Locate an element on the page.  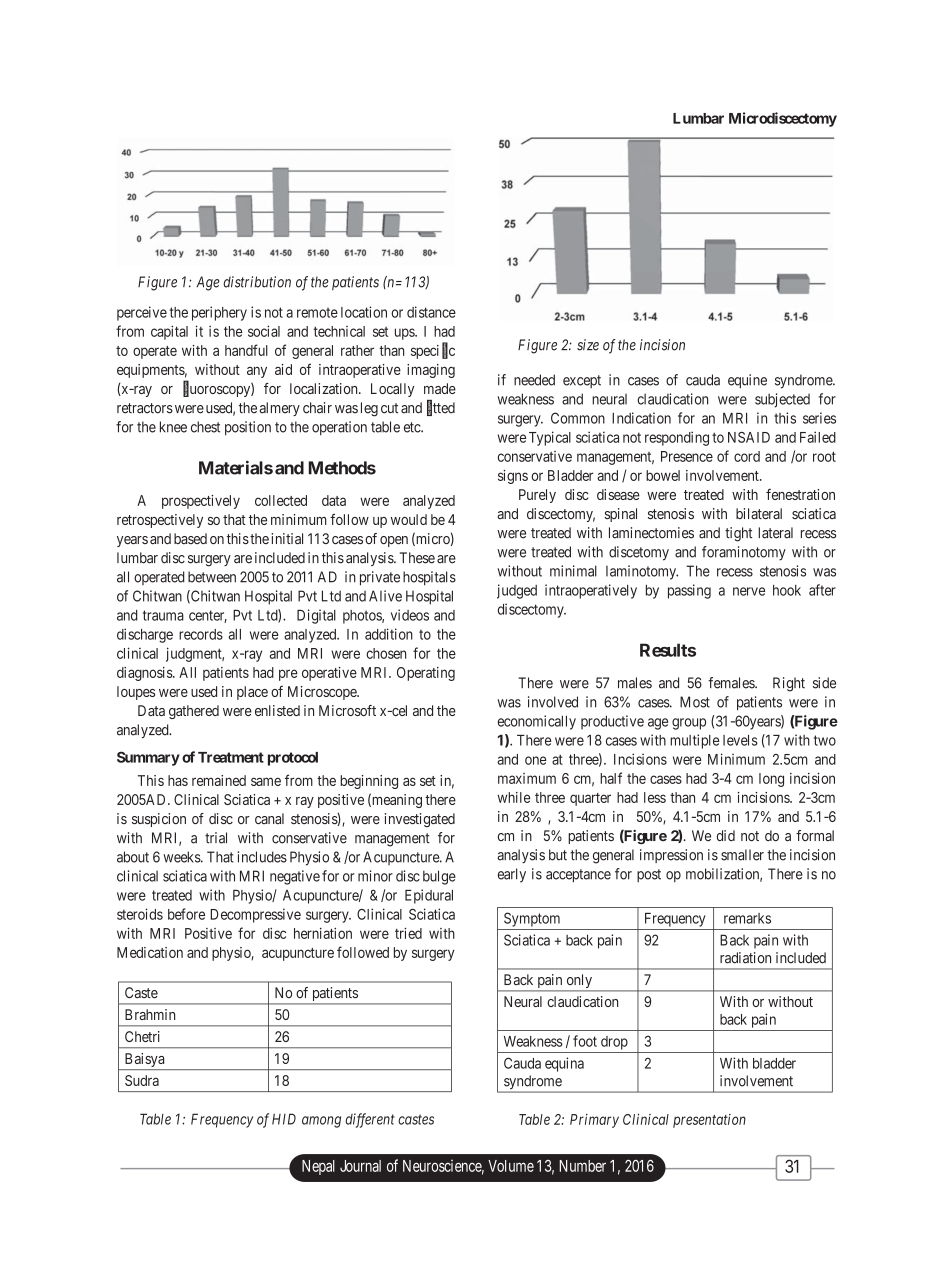
HID is located at coordinates (284, 1119).
